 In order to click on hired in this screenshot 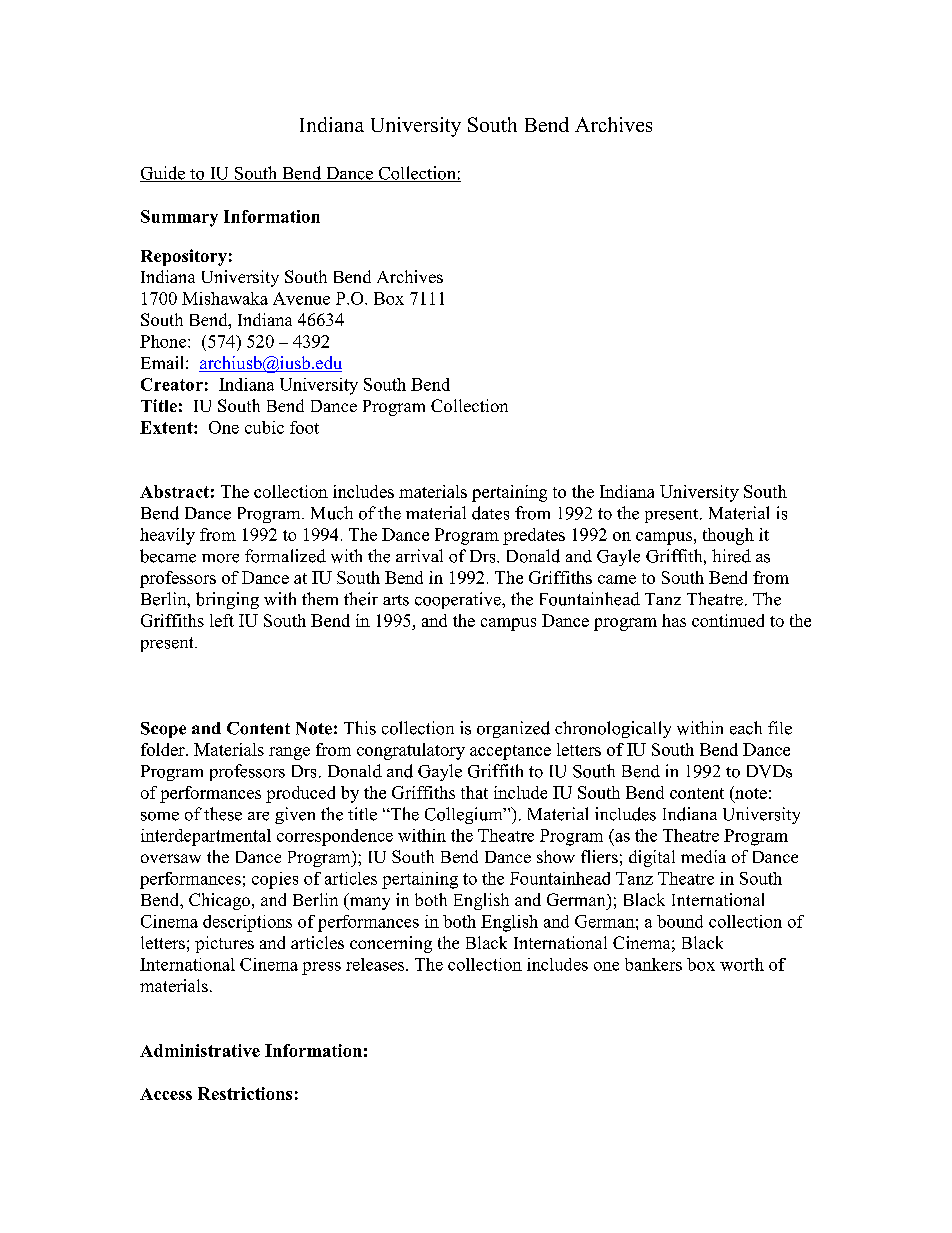, I will do `click(731, 556)`.
